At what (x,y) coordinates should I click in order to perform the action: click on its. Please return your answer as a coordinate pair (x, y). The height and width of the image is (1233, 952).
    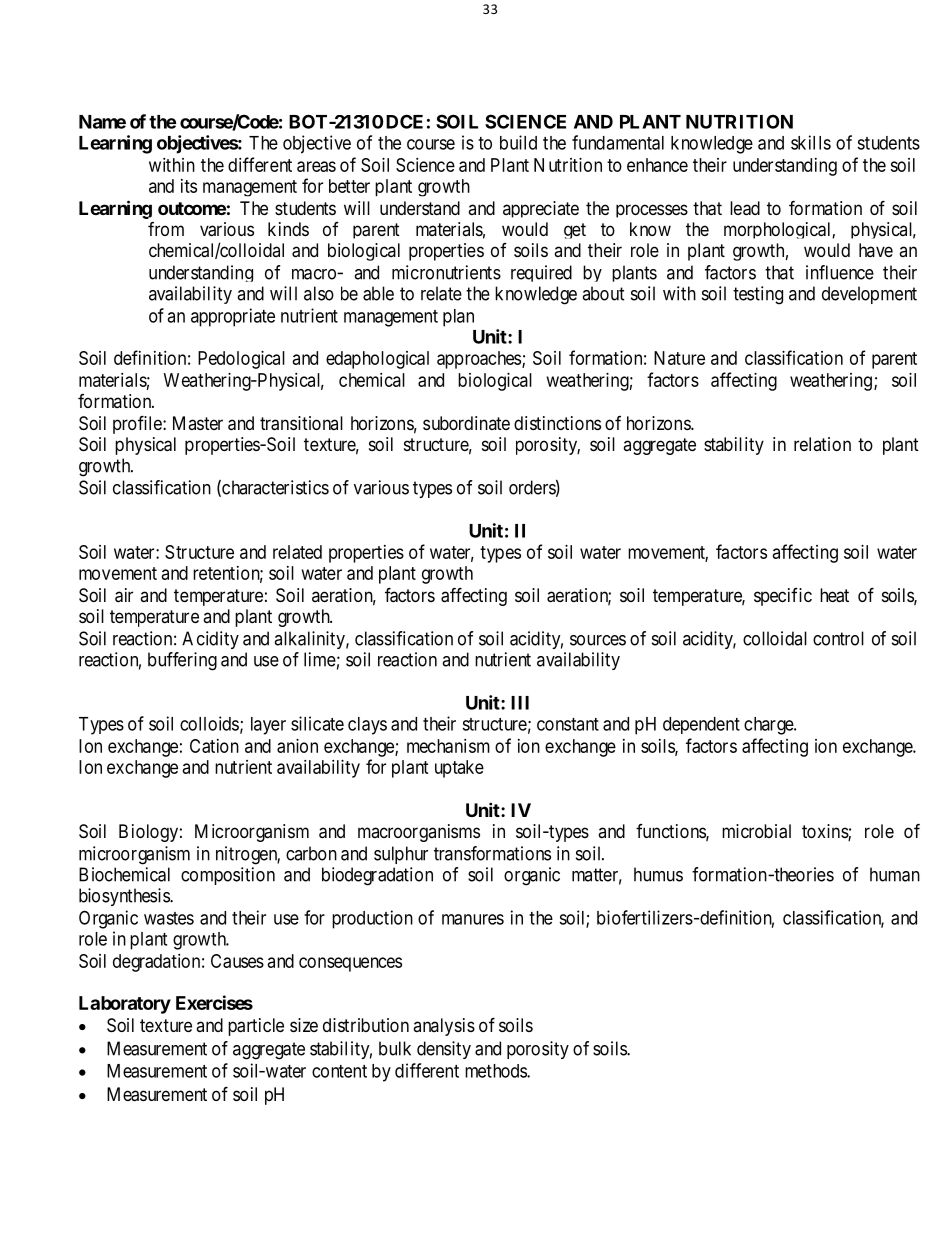
    Looking at the image, I should click on (189, 186).
